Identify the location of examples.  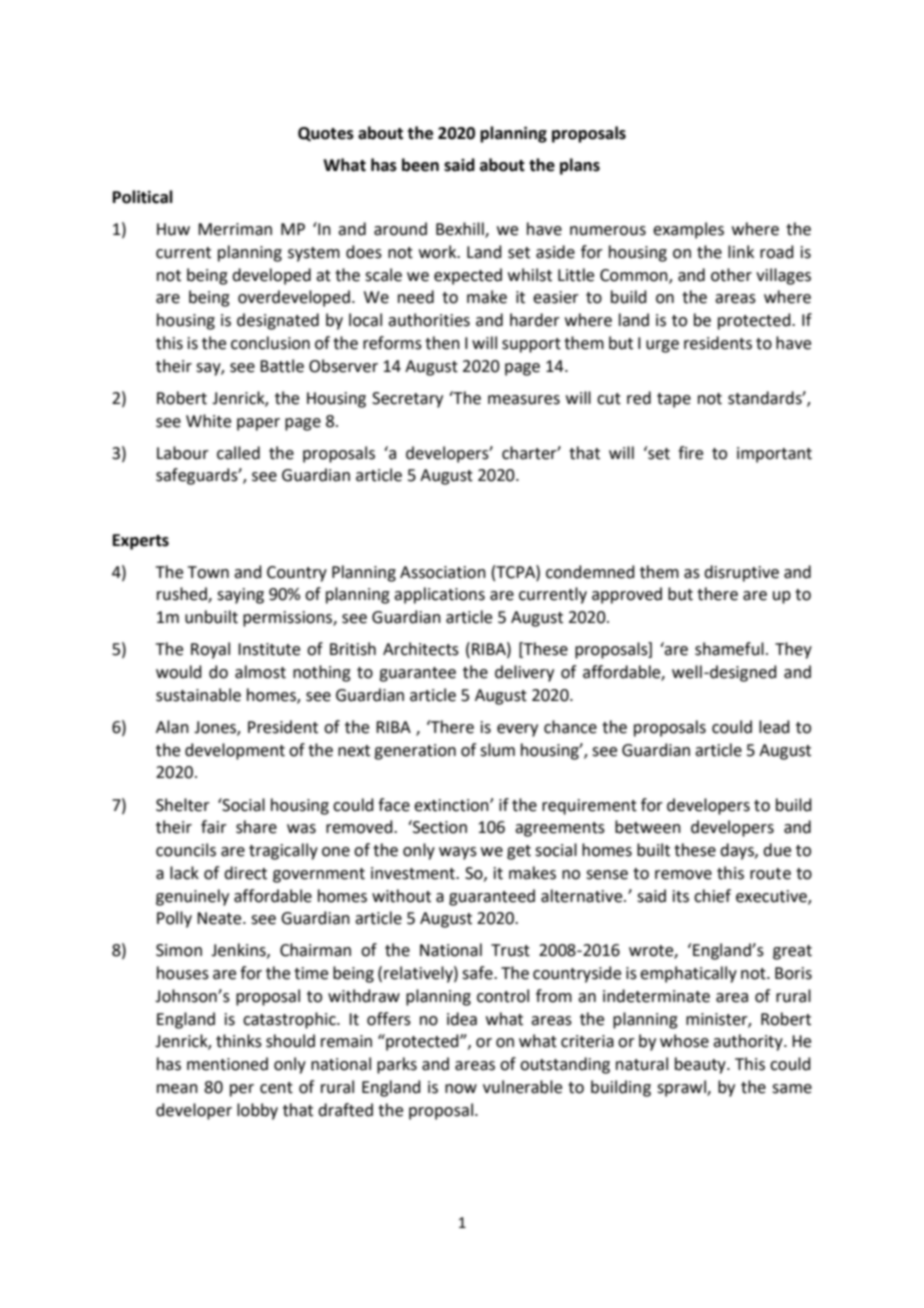
(688, 230).
